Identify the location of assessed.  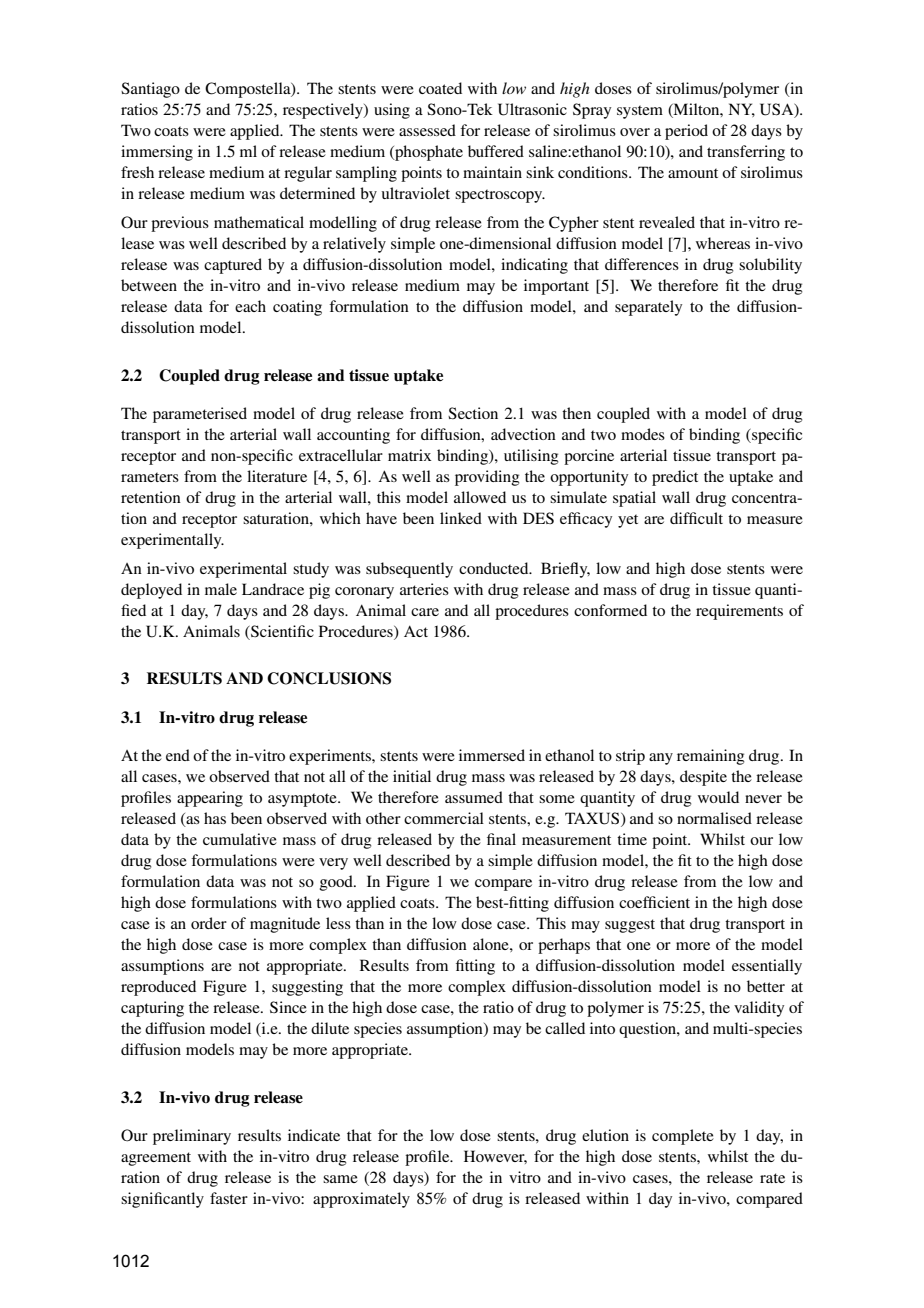
(427, 130).
